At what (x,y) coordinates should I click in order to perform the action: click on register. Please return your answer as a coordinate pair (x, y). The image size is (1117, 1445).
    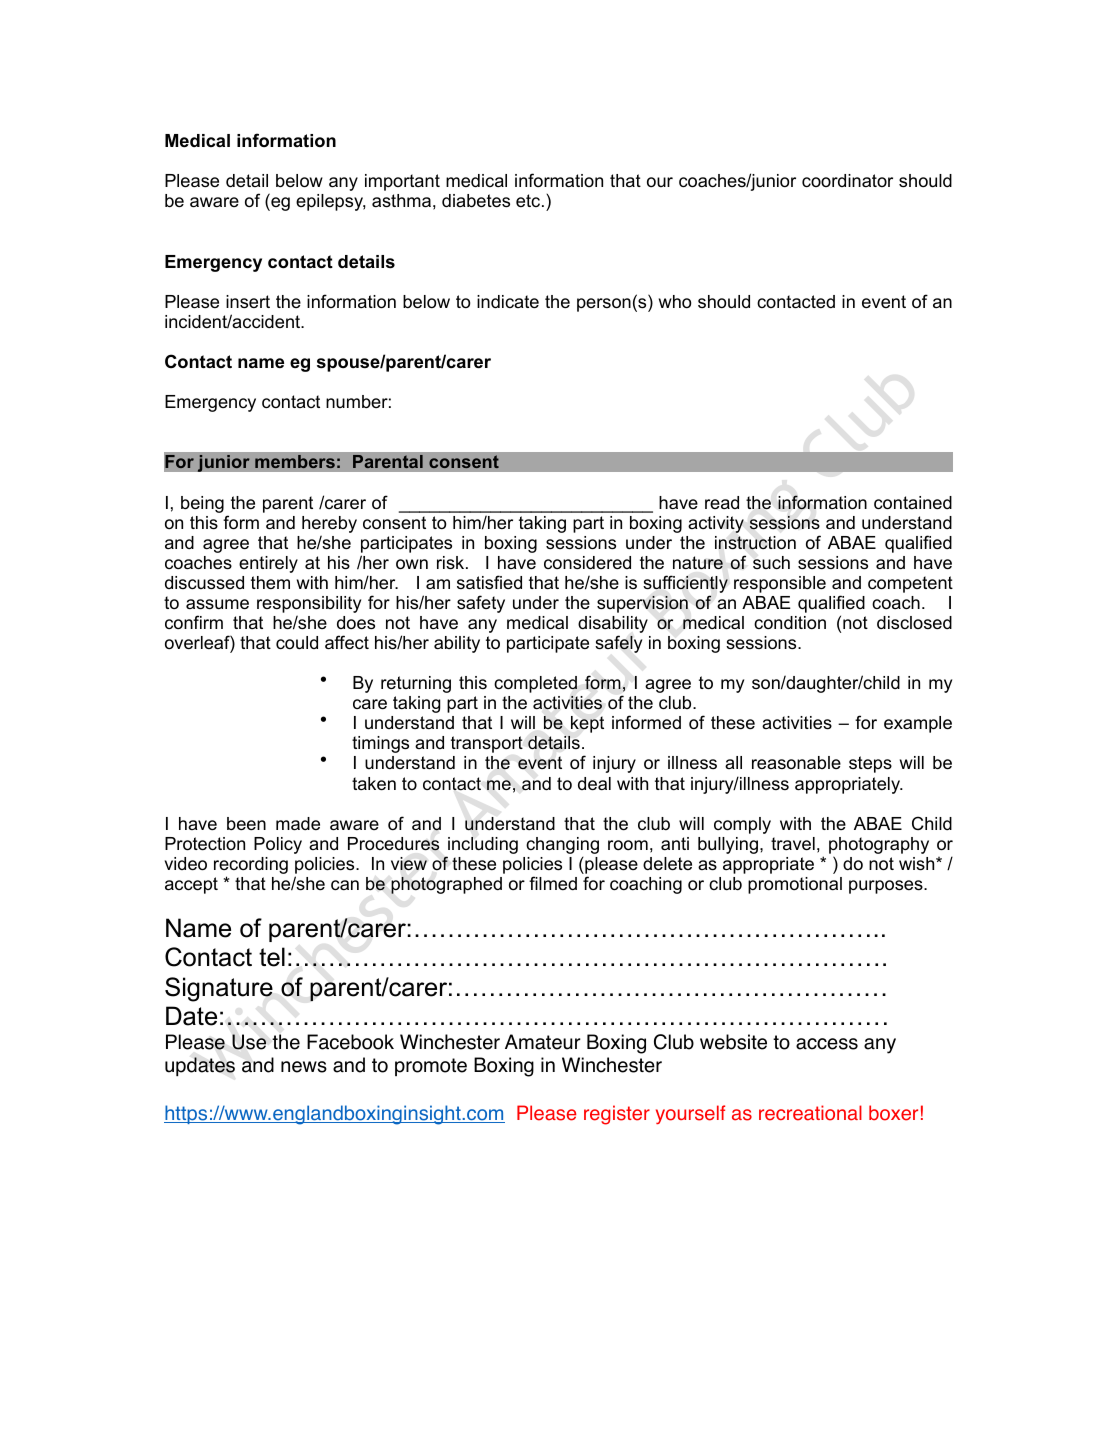
    Looking at the image, I should click on (617, 1115).
